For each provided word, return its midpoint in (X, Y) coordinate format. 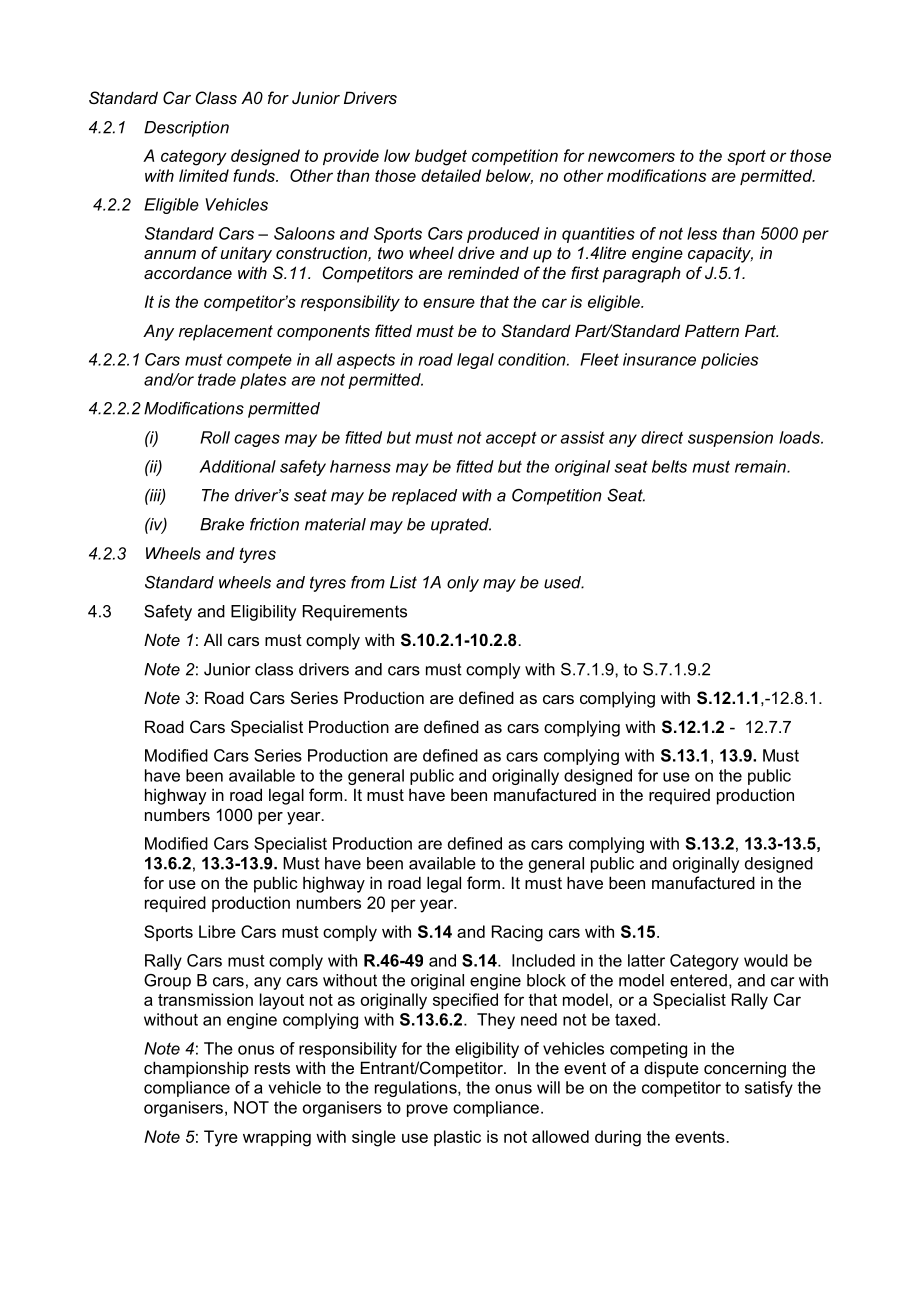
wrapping (277, 1138)
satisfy (769, 1089)
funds (255, 175)
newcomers (631, 157)
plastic (457, 1138)
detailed (451, 175)
